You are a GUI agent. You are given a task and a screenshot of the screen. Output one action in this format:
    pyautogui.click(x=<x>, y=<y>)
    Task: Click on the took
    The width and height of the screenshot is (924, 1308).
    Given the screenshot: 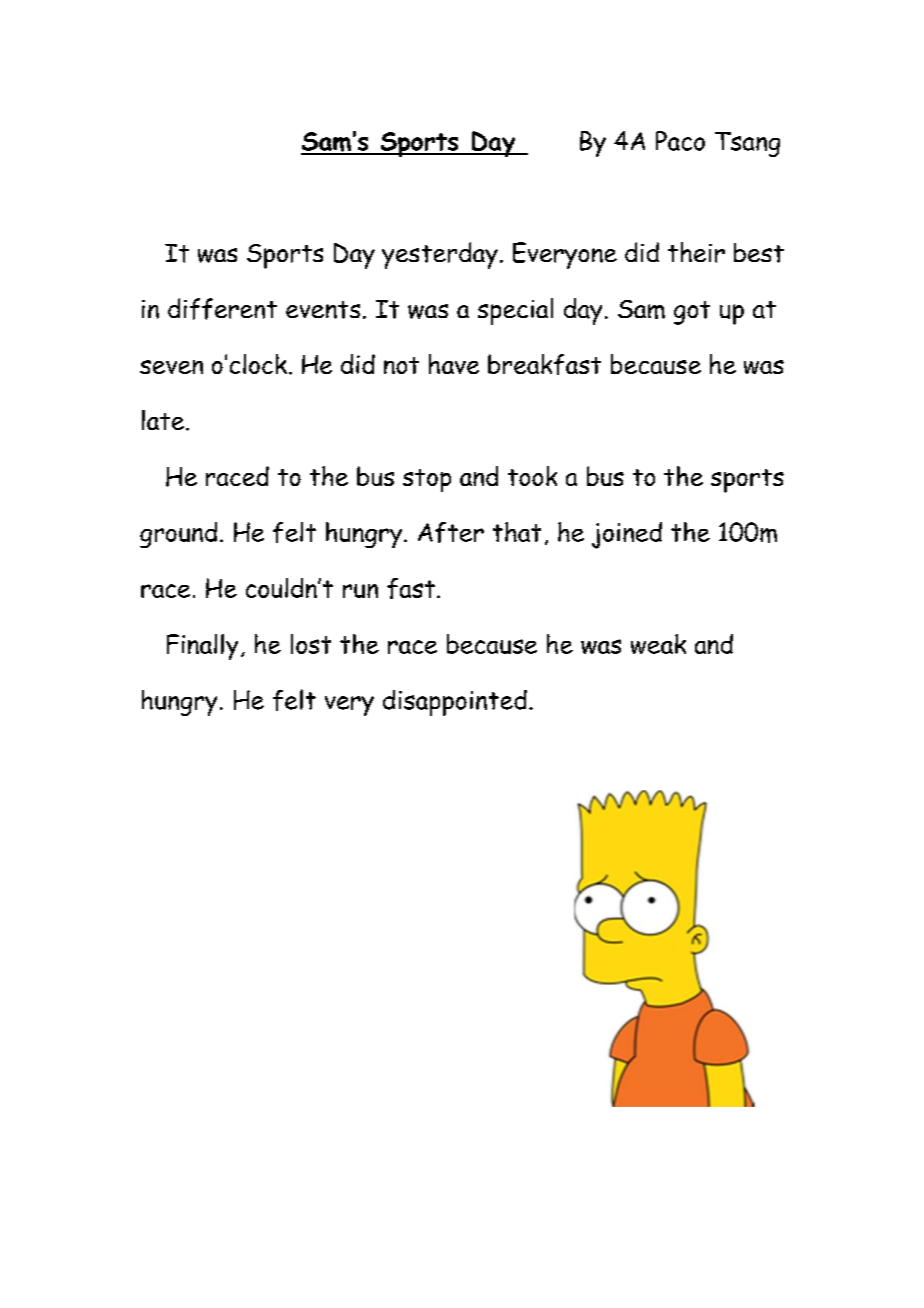 What is the action you would take?
    pyautogui.click(x=532, y=476)
